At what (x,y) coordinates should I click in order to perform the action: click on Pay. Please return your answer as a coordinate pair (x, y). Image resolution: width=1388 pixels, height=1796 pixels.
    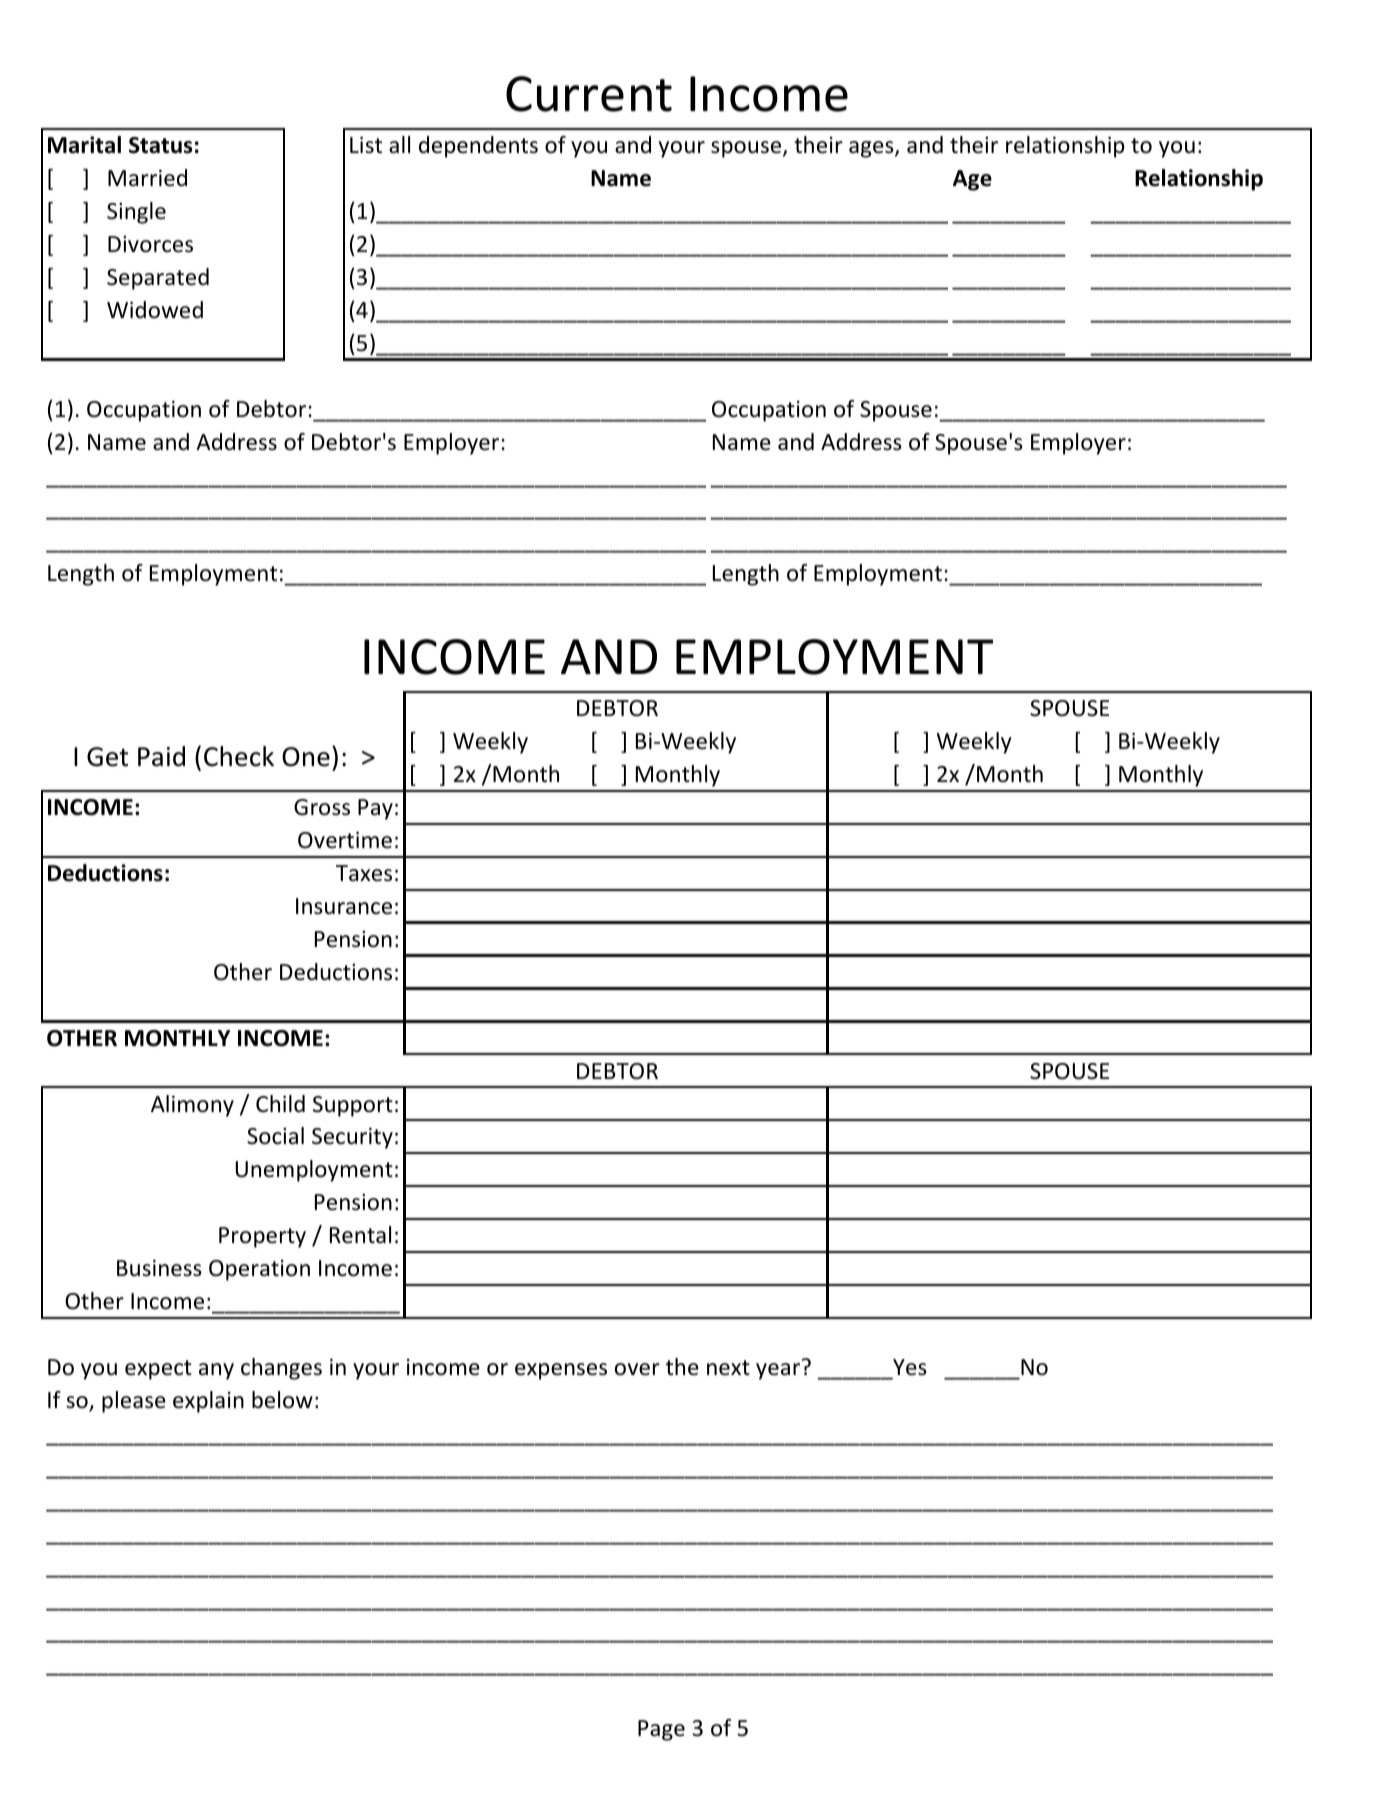
    Looking at the image, I should click on (375, 809).
